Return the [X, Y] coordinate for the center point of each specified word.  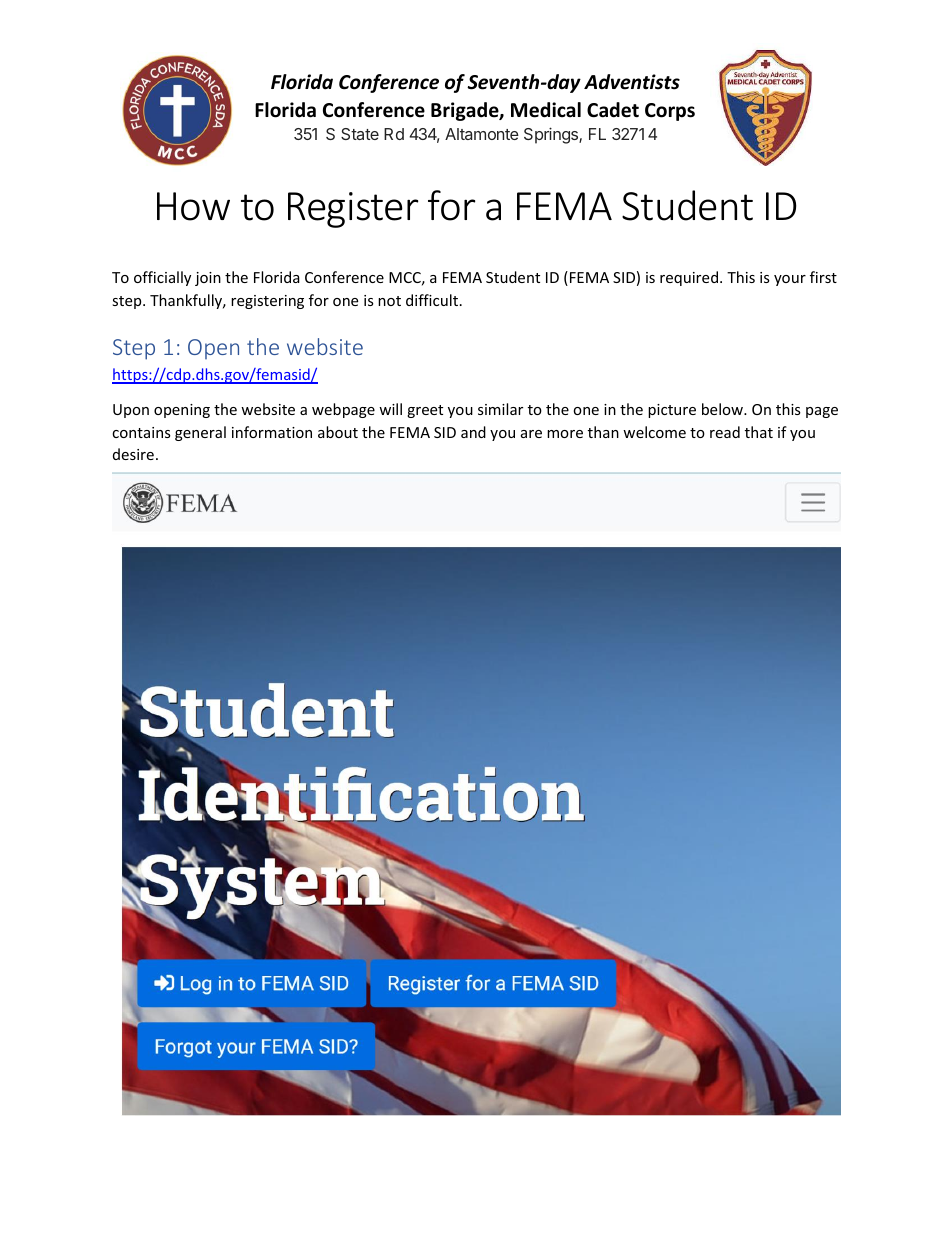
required [690, 278]
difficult [432, 300]
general [200, 433]
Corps [670, 112]
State [360, 134]
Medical [546, 110]
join [208, 279]
